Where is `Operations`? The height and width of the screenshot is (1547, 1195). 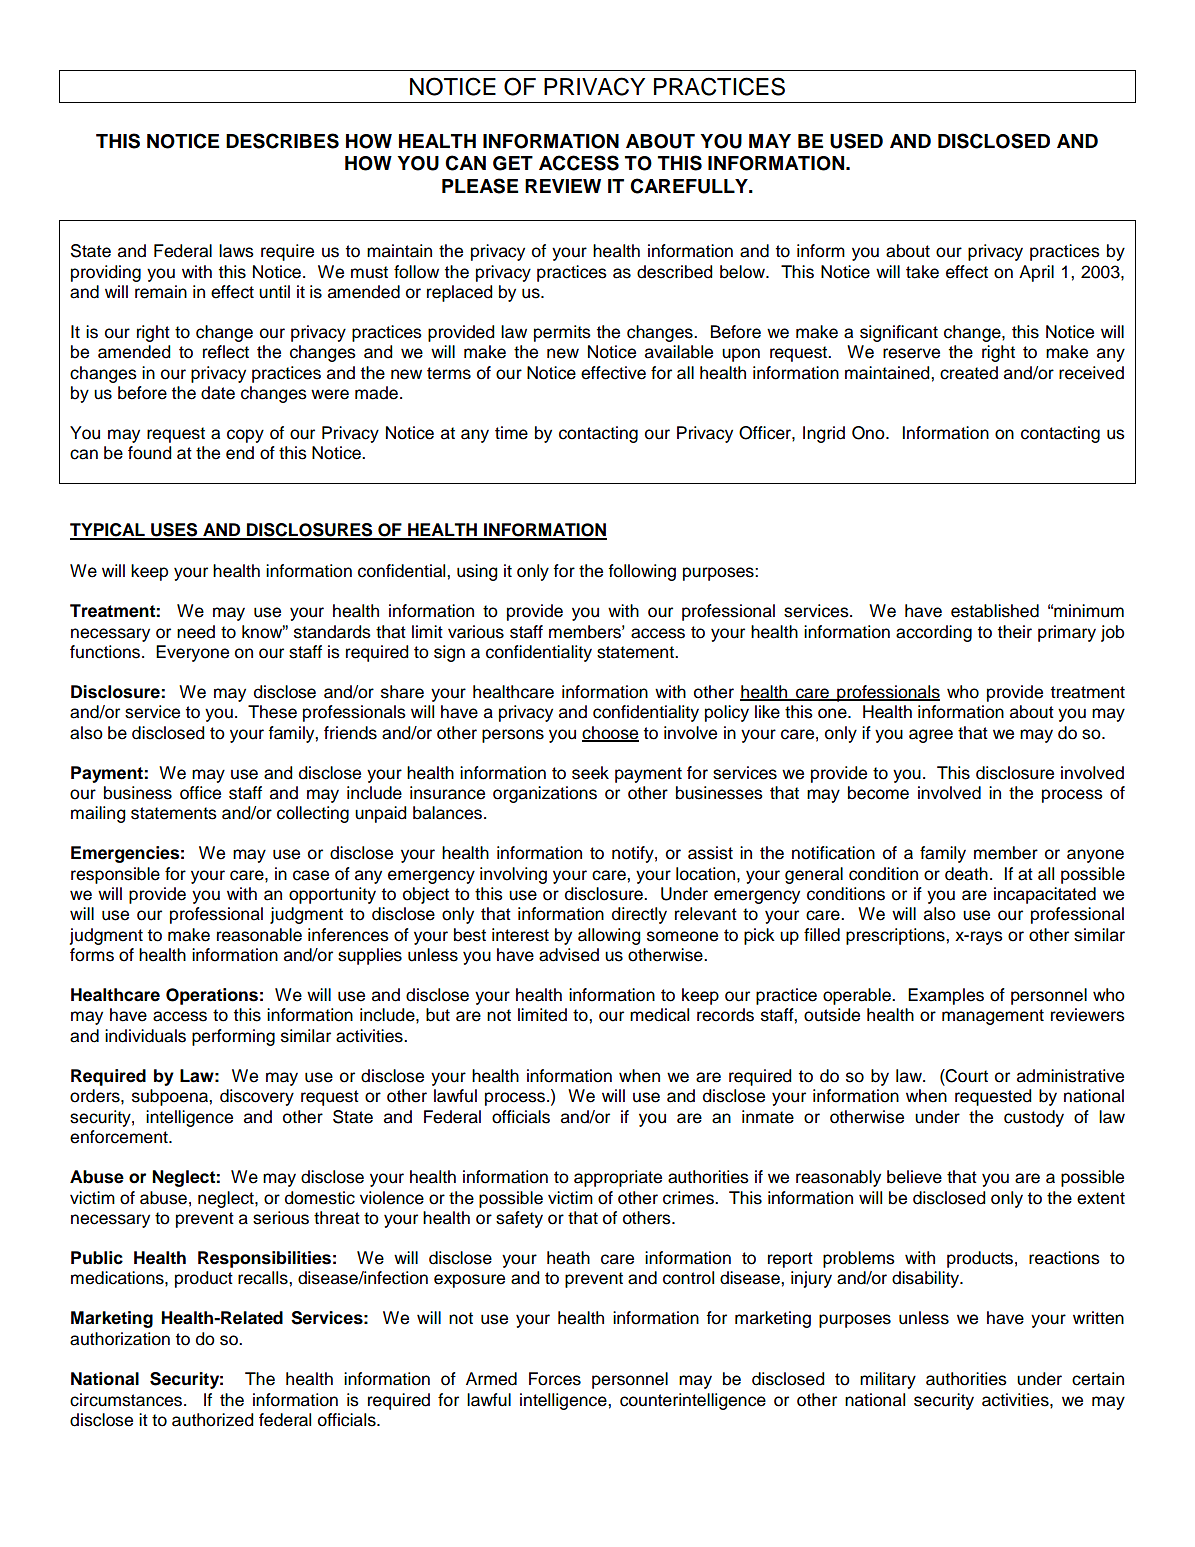 Operations is located at coordinates (212, 996).
